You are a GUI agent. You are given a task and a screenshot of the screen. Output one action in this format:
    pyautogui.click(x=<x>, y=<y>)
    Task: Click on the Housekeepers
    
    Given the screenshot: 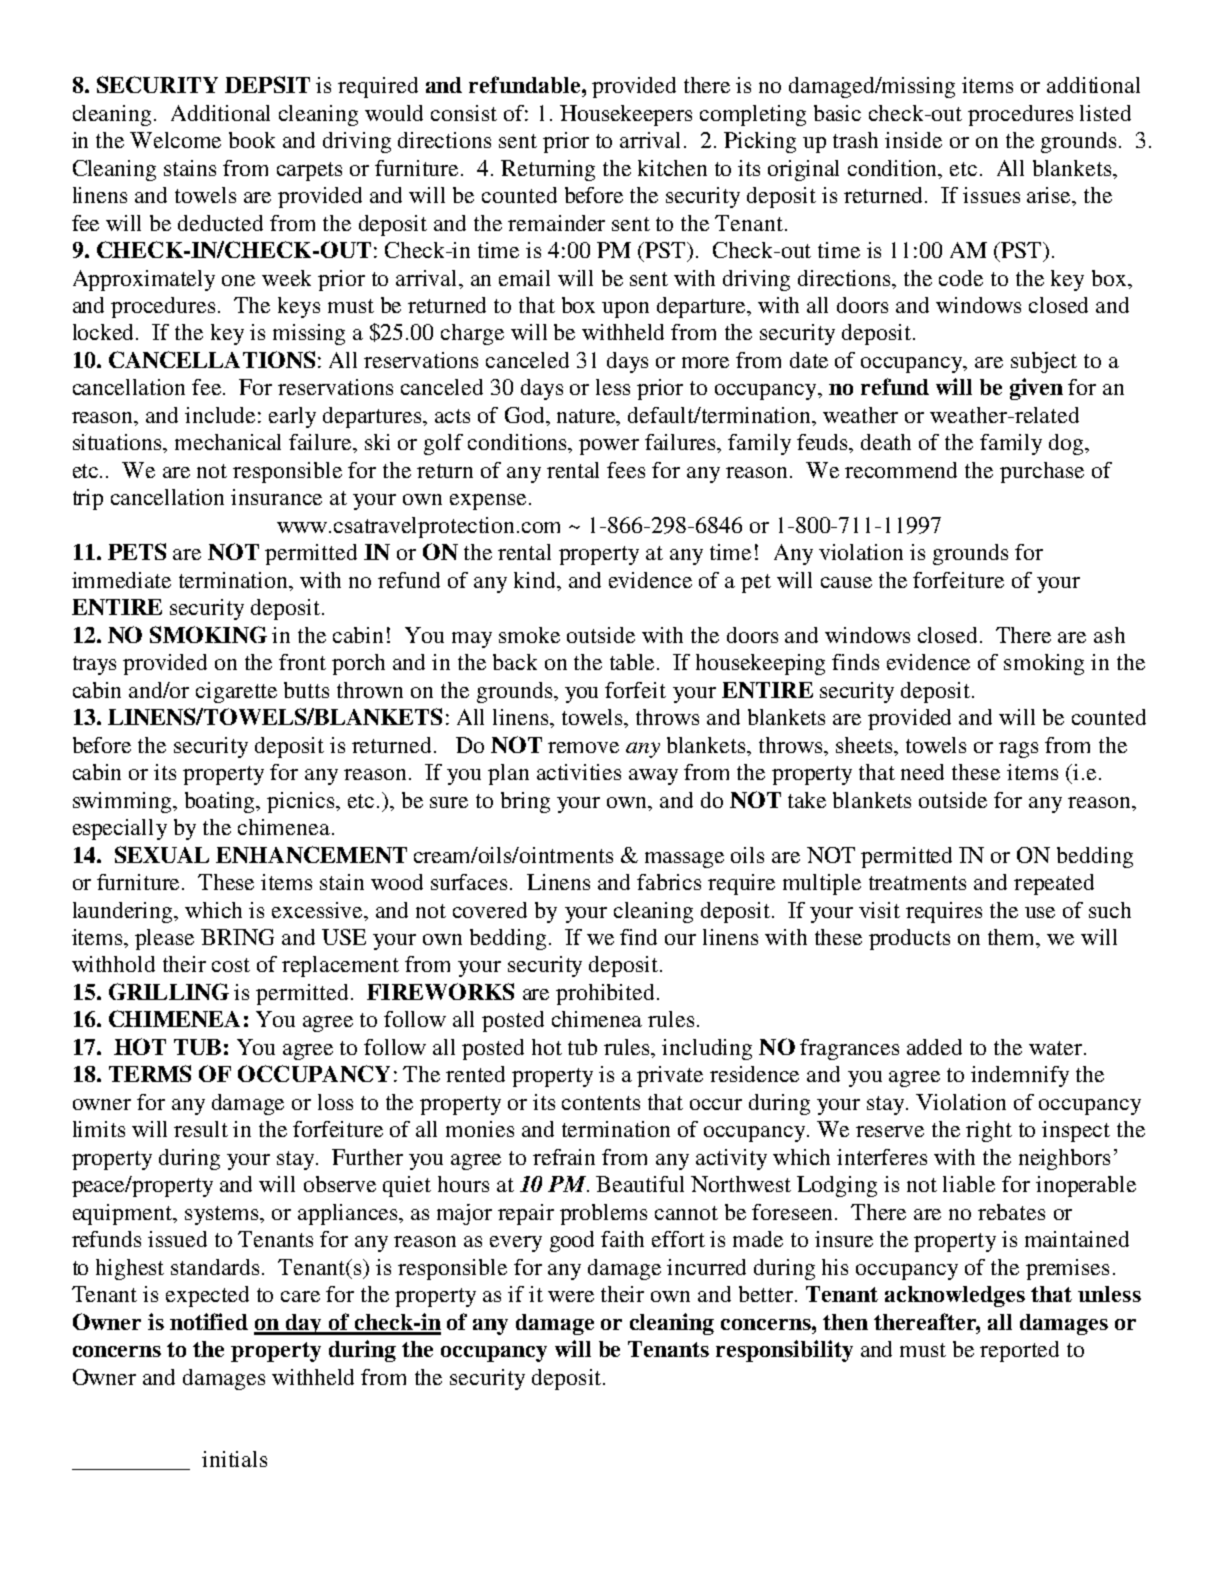 What is the action you would take?
    pyautogui.click(x=626, y=115)
